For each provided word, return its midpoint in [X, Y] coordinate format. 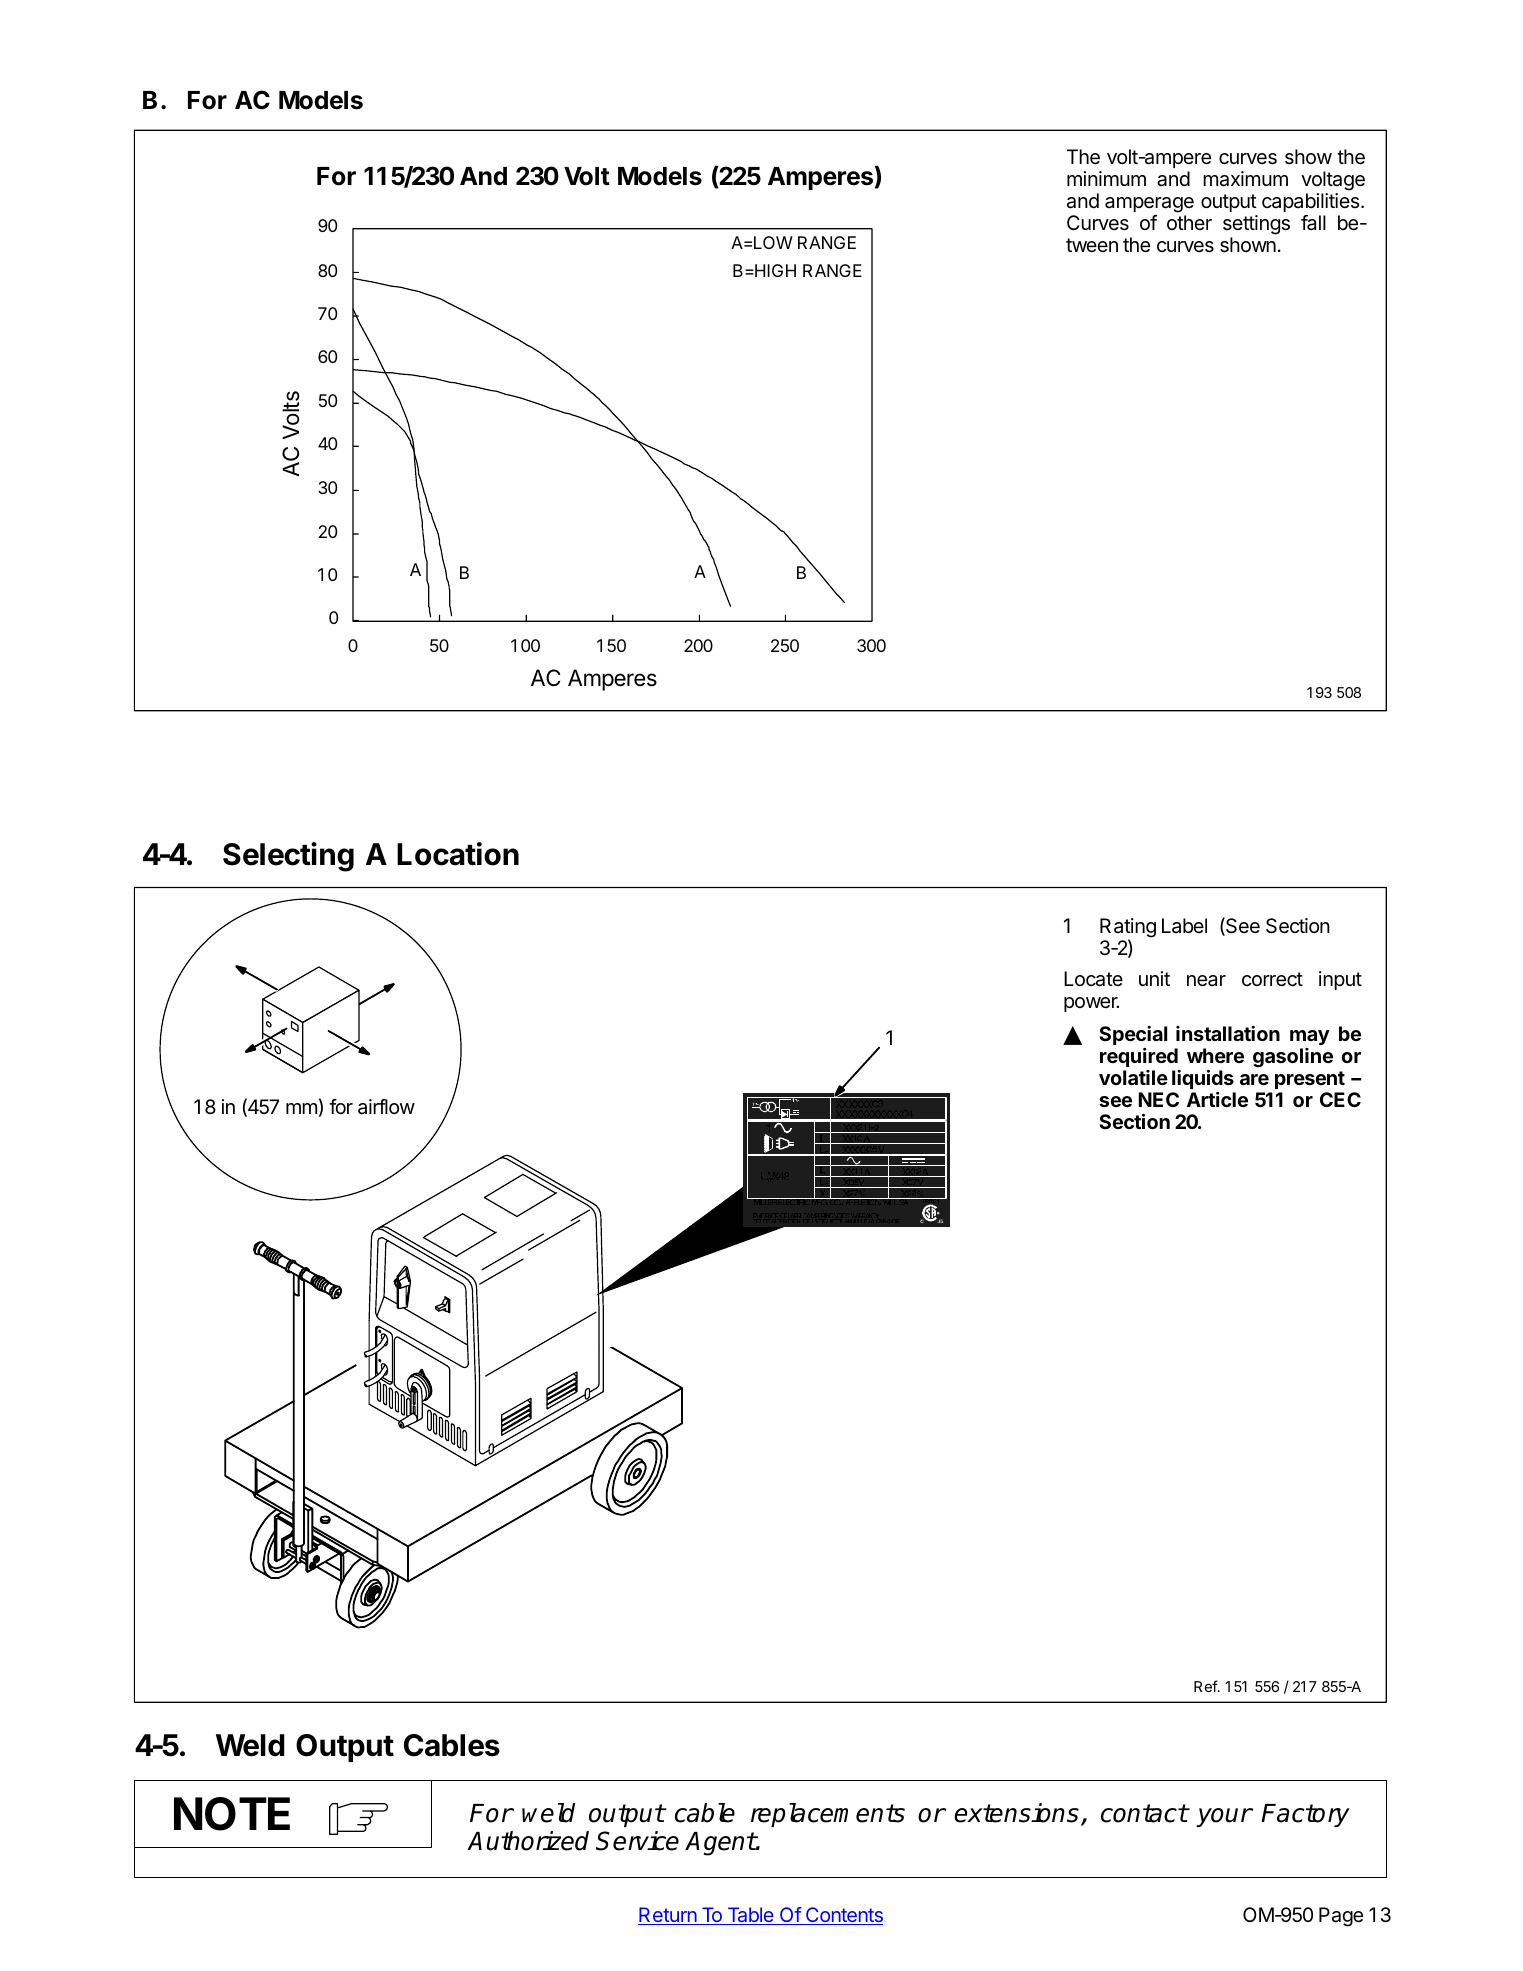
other [1189, 222]
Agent [720, 1844]
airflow [386, 1107]
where [1215, 1055]
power [1091, 1004]
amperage [1149, 205]
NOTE [232, 1814]
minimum [1106, 178]
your [1224, 1817]
